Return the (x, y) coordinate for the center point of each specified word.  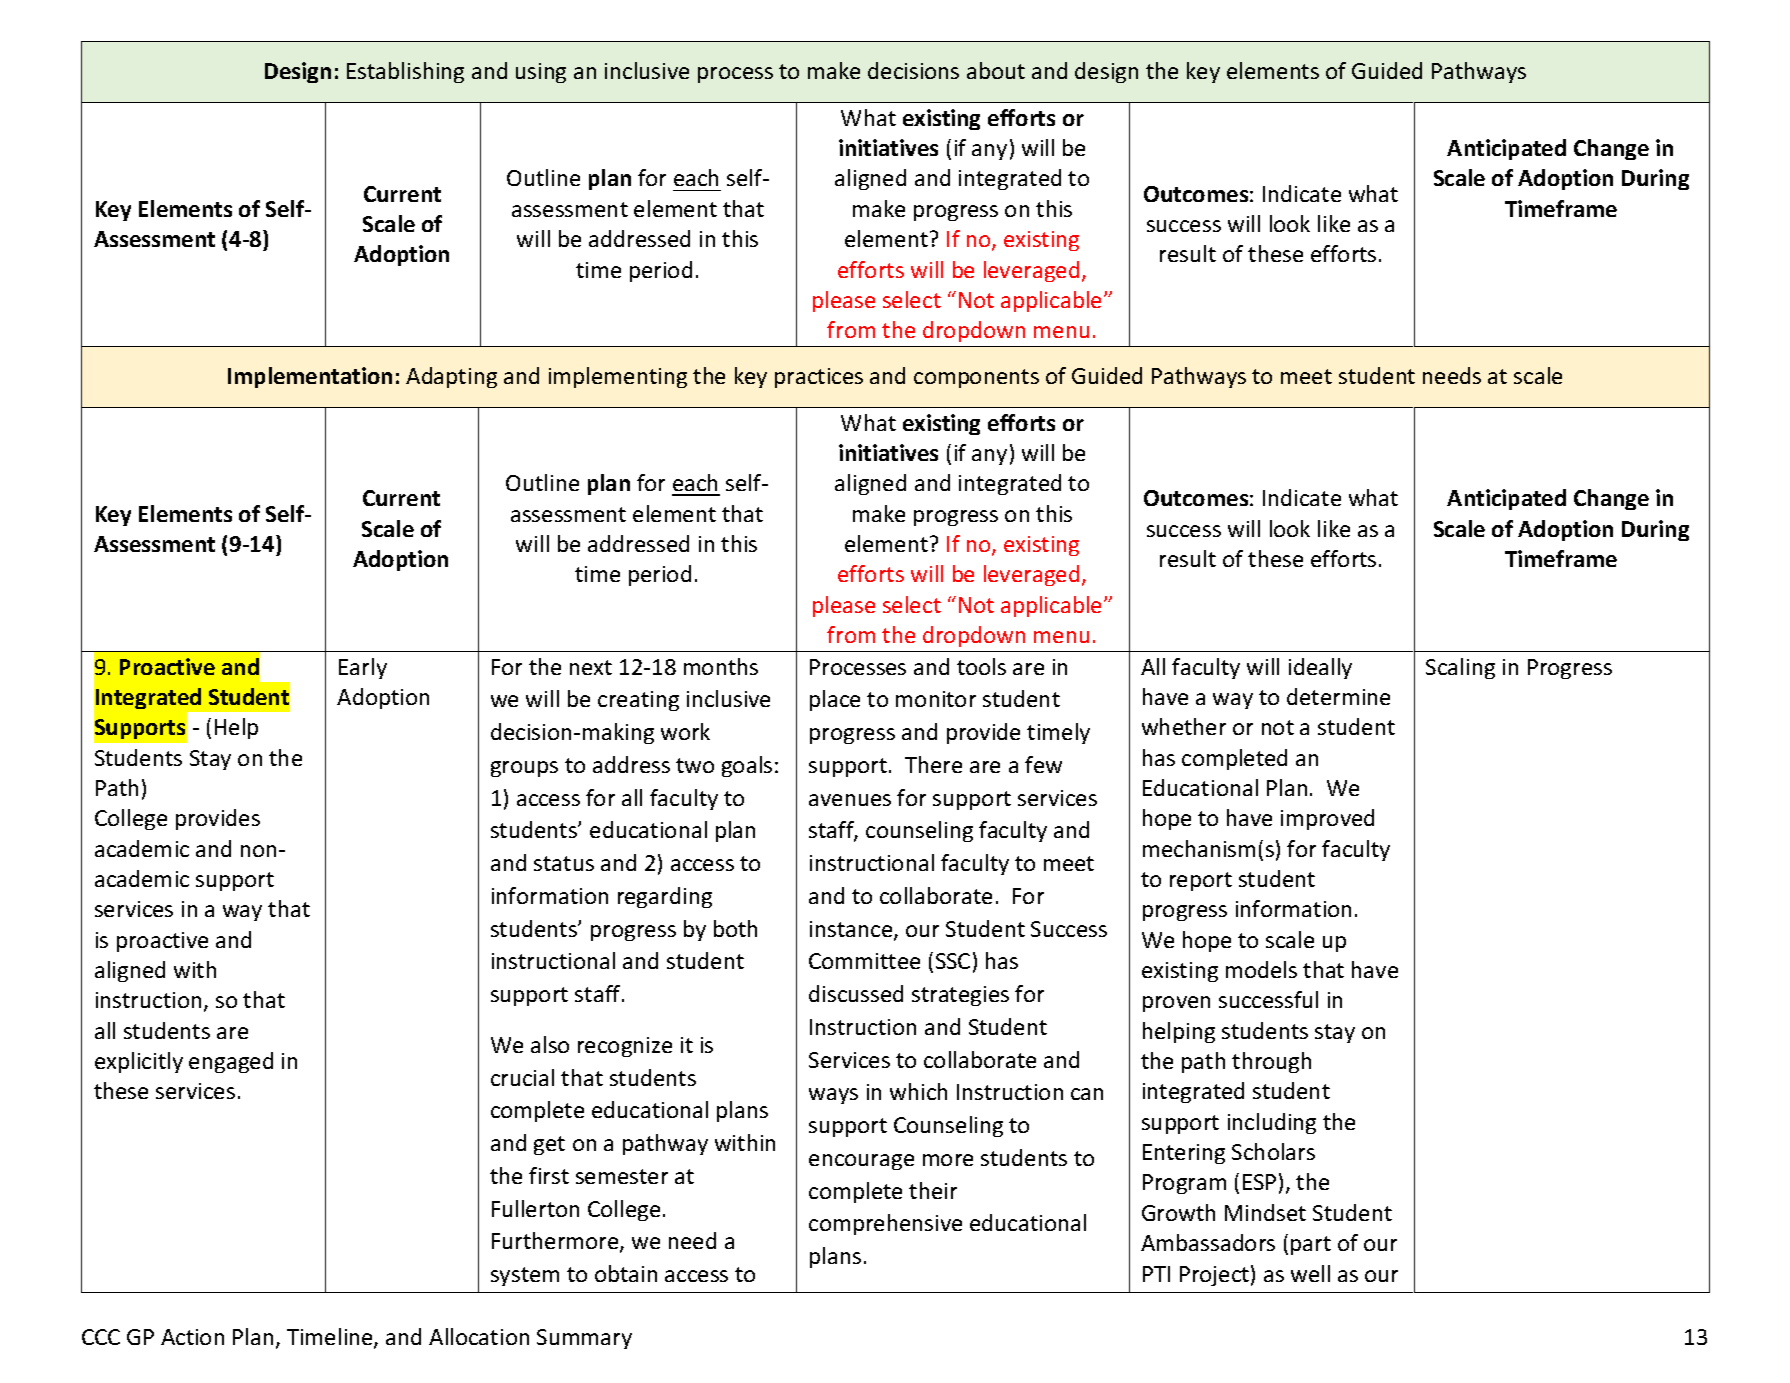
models (1261, 969)
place (835, 700)
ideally (1320, 668)
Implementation (310, 377)
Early (363, 668)
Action (192, 1337)
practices (819, 378)
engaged (231, 1062)
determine (1338, 696)
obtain (626, 1273)
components (976, 378)
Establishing (405, 72)
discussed (856, 993)
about (996, 70)
